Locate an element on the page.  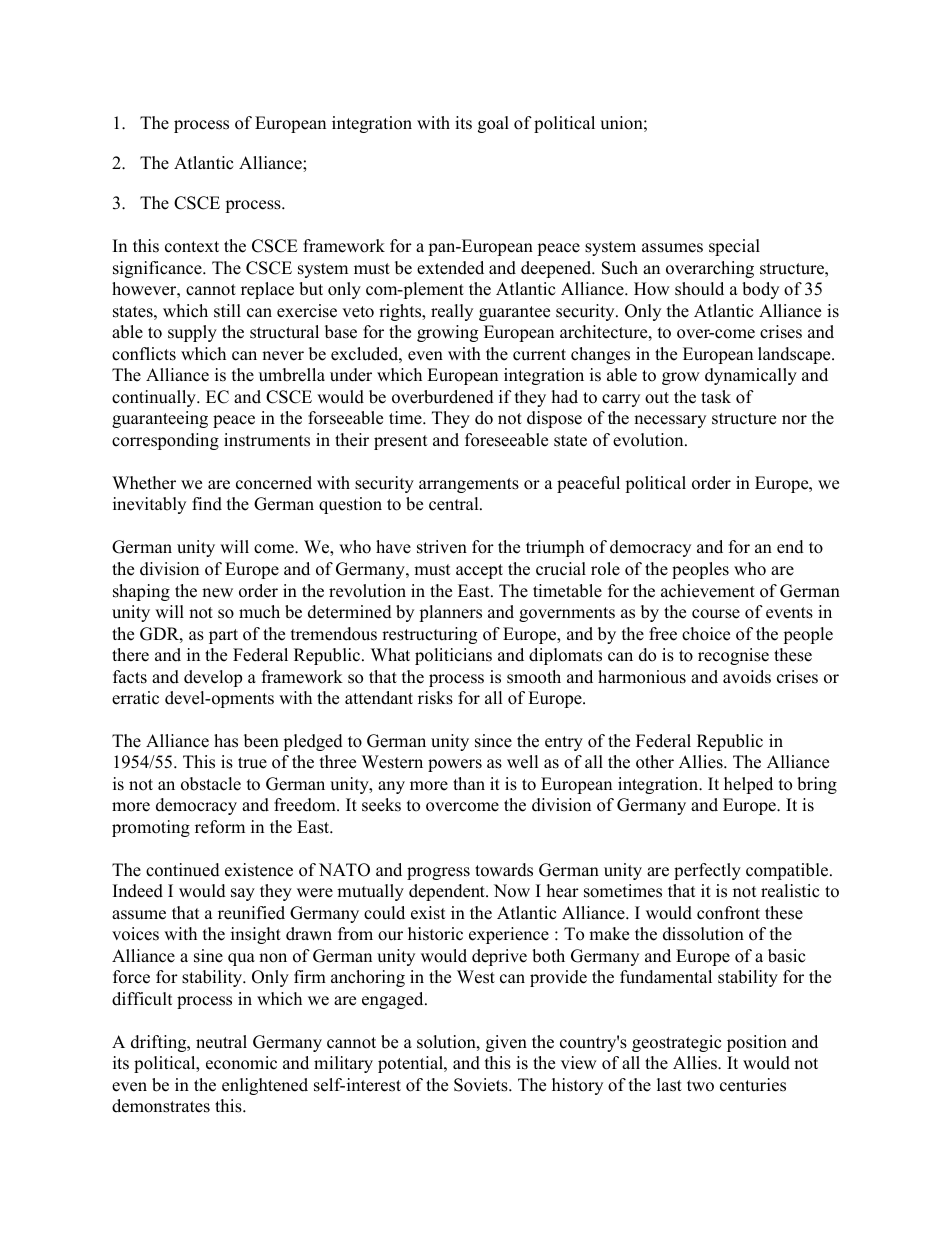
current is located at coordinates (539, 355).
